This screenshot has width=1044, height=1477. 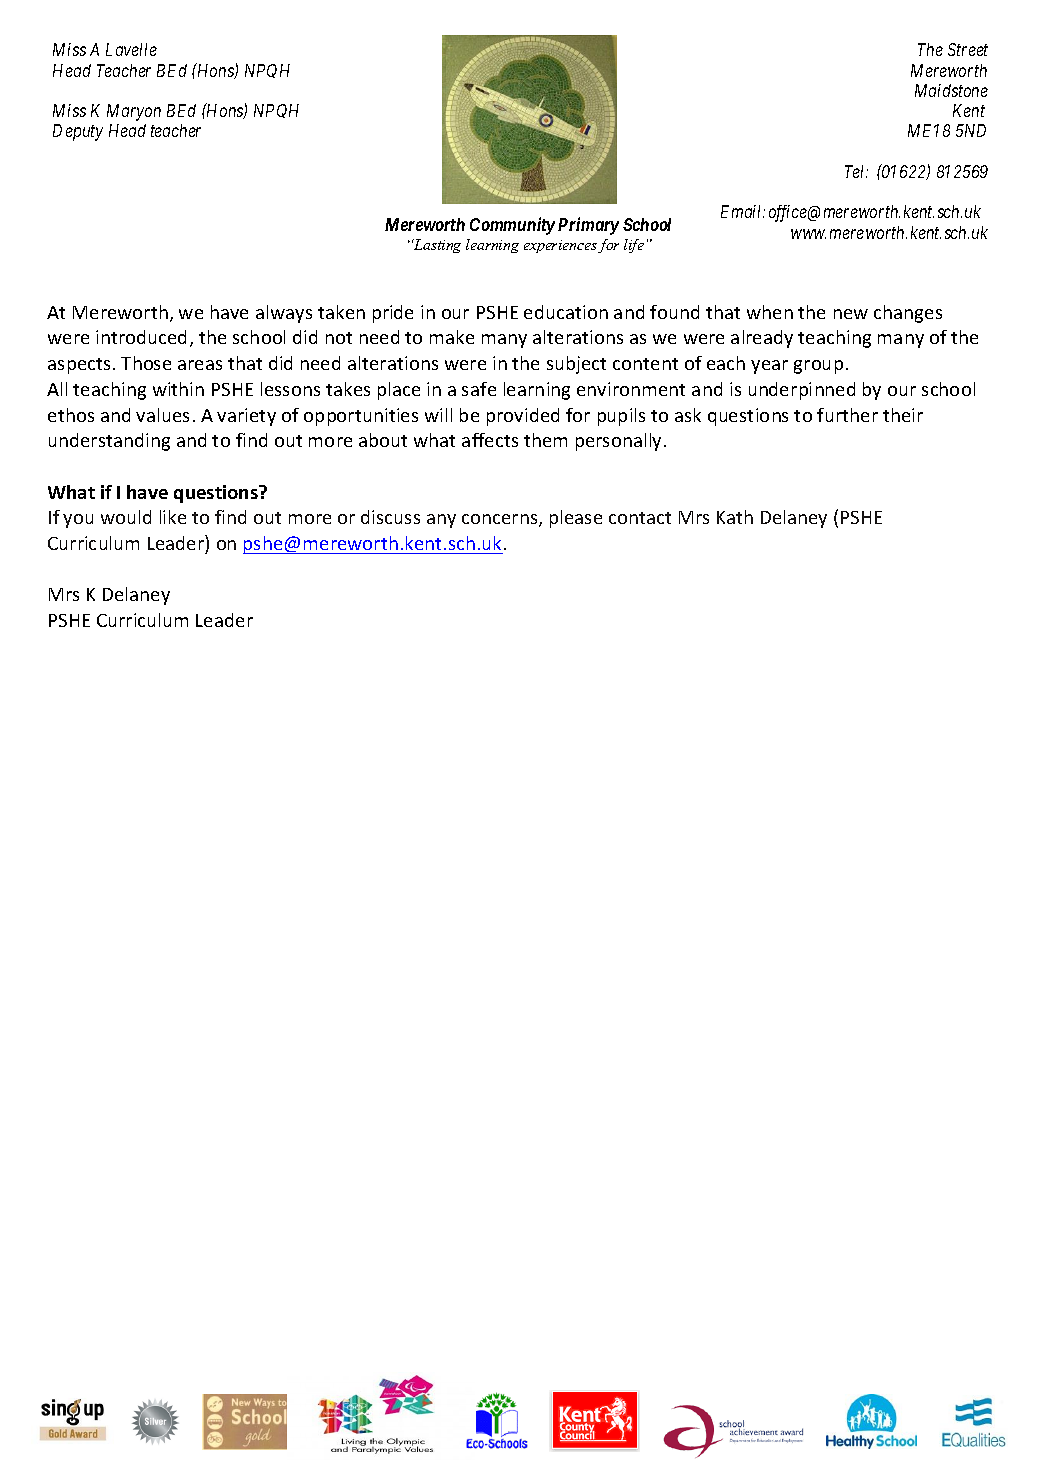 I want to click on like, so click(x=173, y=517).
